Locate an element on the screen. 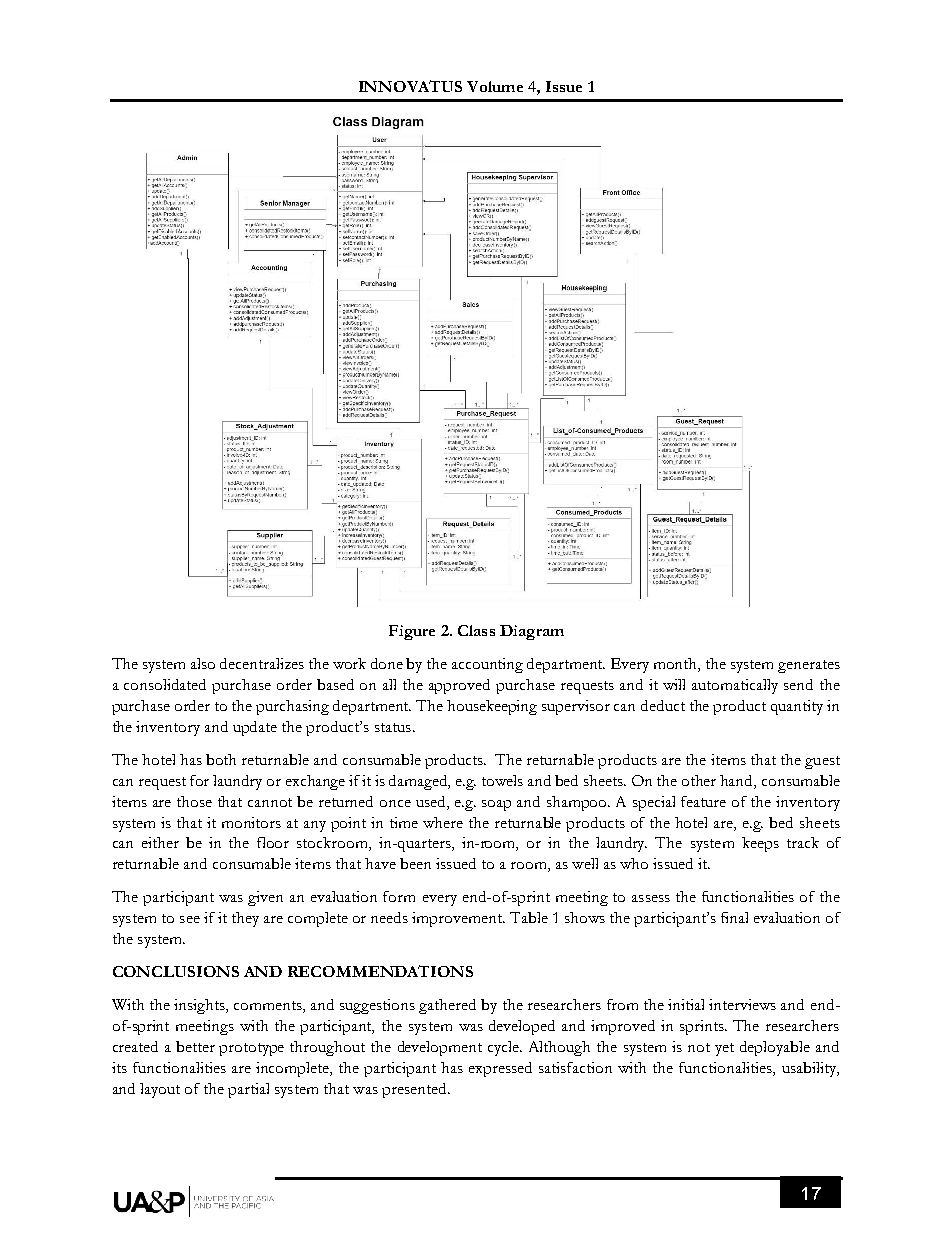  Figure is located at coordinates (412, 632).
